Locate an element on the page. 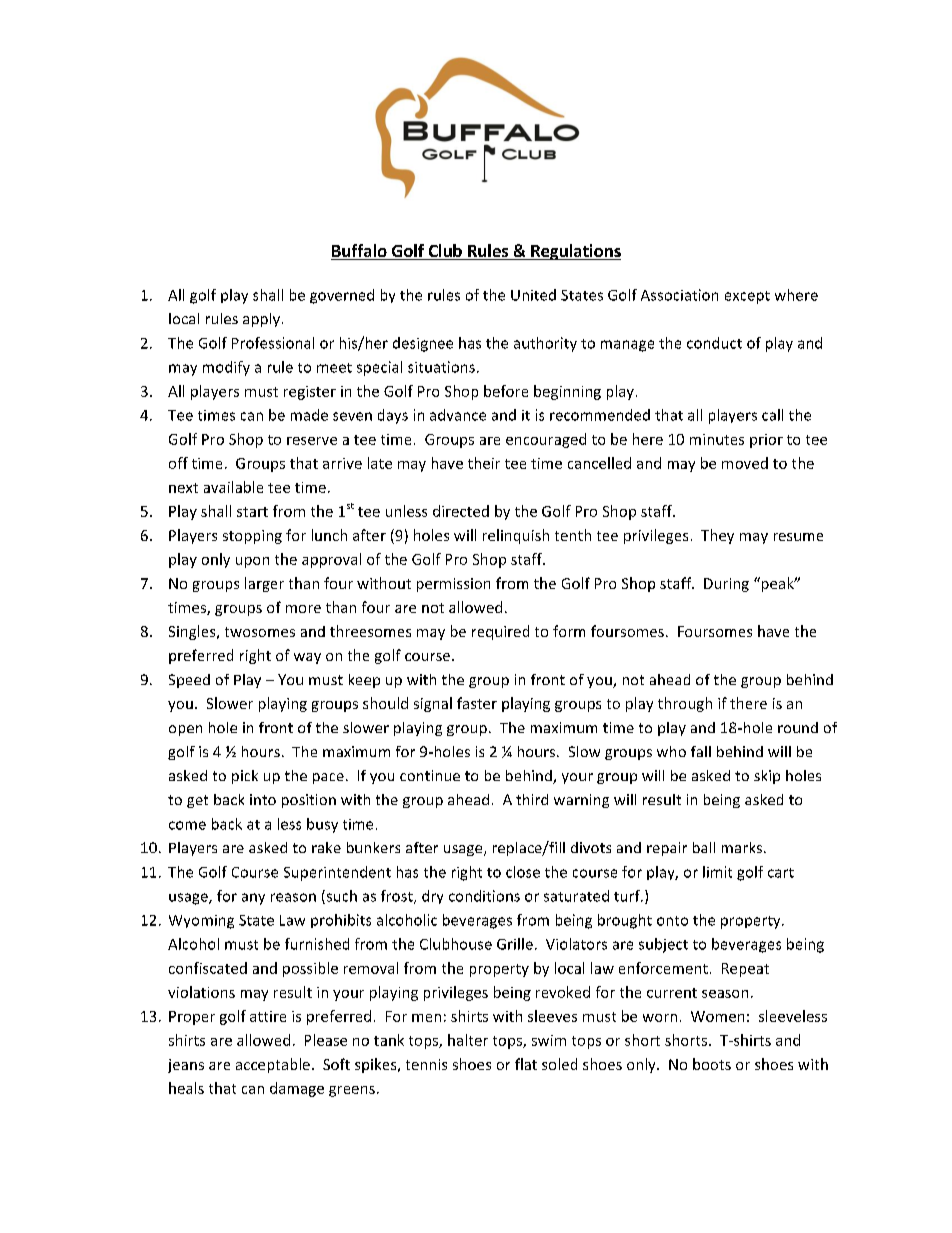 The image size is (952, 1233). United is located at coordinates (533, 295).
